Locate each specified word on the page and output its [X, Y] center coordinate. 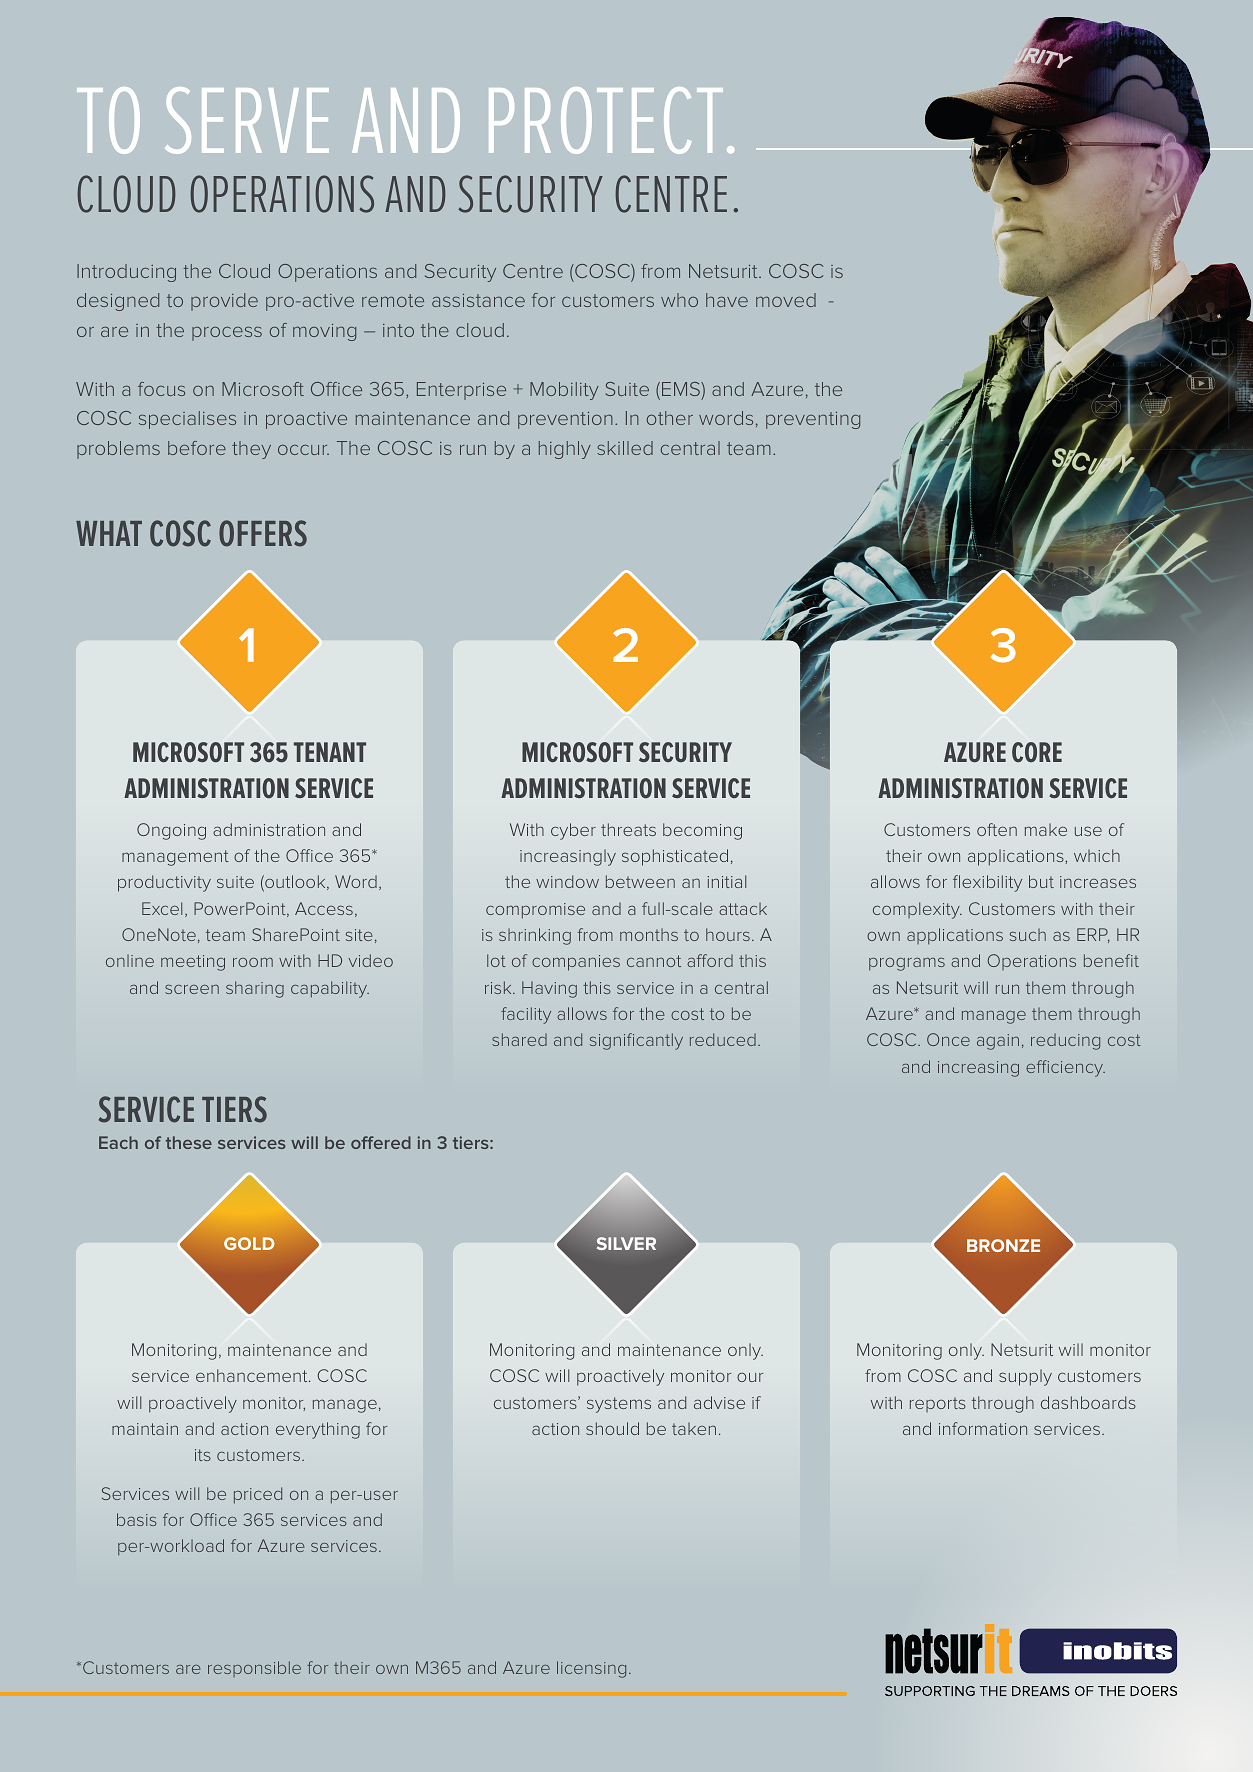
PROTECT [606, 120]
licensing [591, 1669]
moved [786, 300]
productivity [164, 883]
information [983, 1428]
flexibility [987, 883]
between [640, 881]
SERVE [247, 120]
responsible [254, 1669]
